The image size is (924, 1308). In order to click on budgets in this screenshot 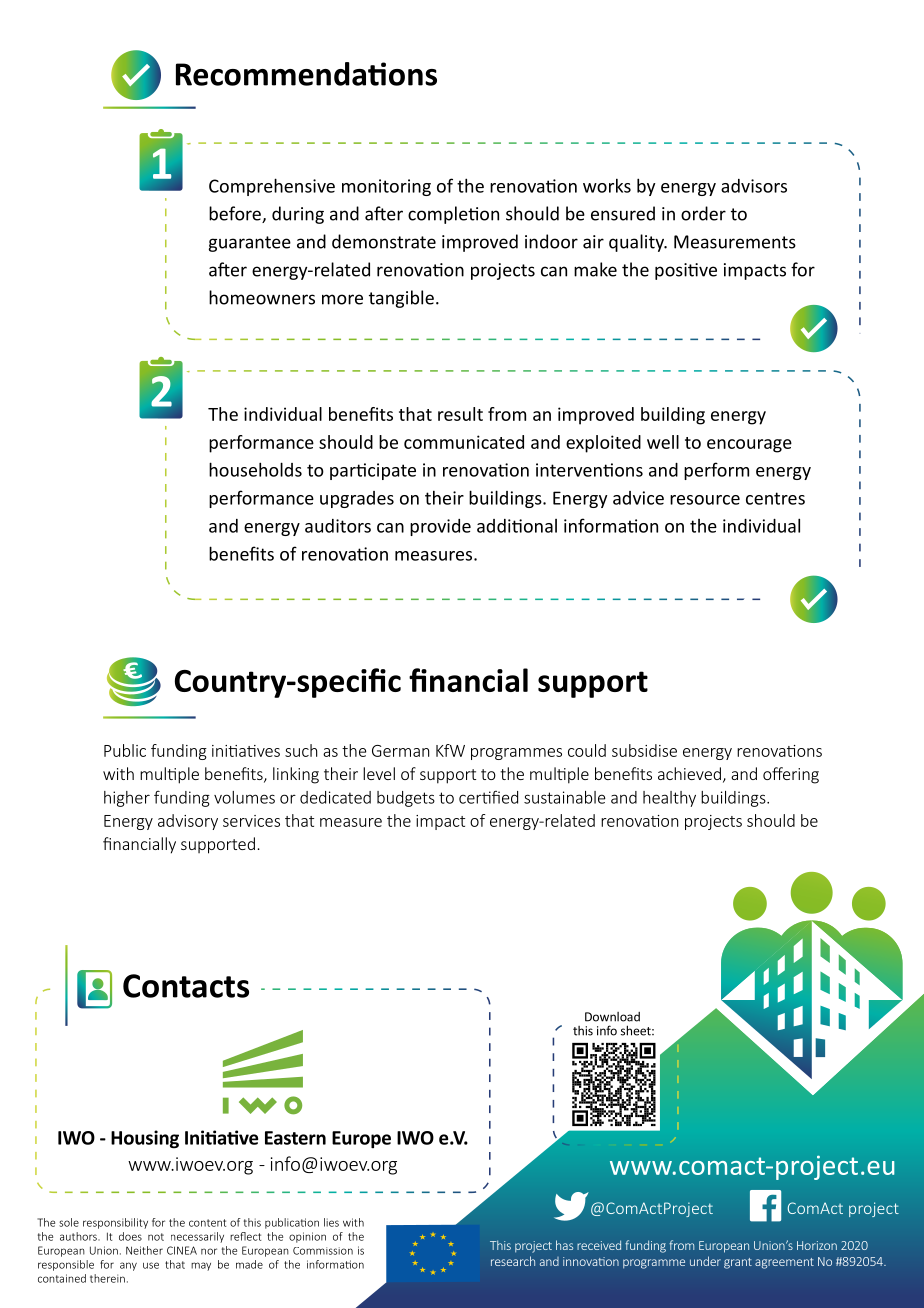, I will do `click(406, 799)`.
